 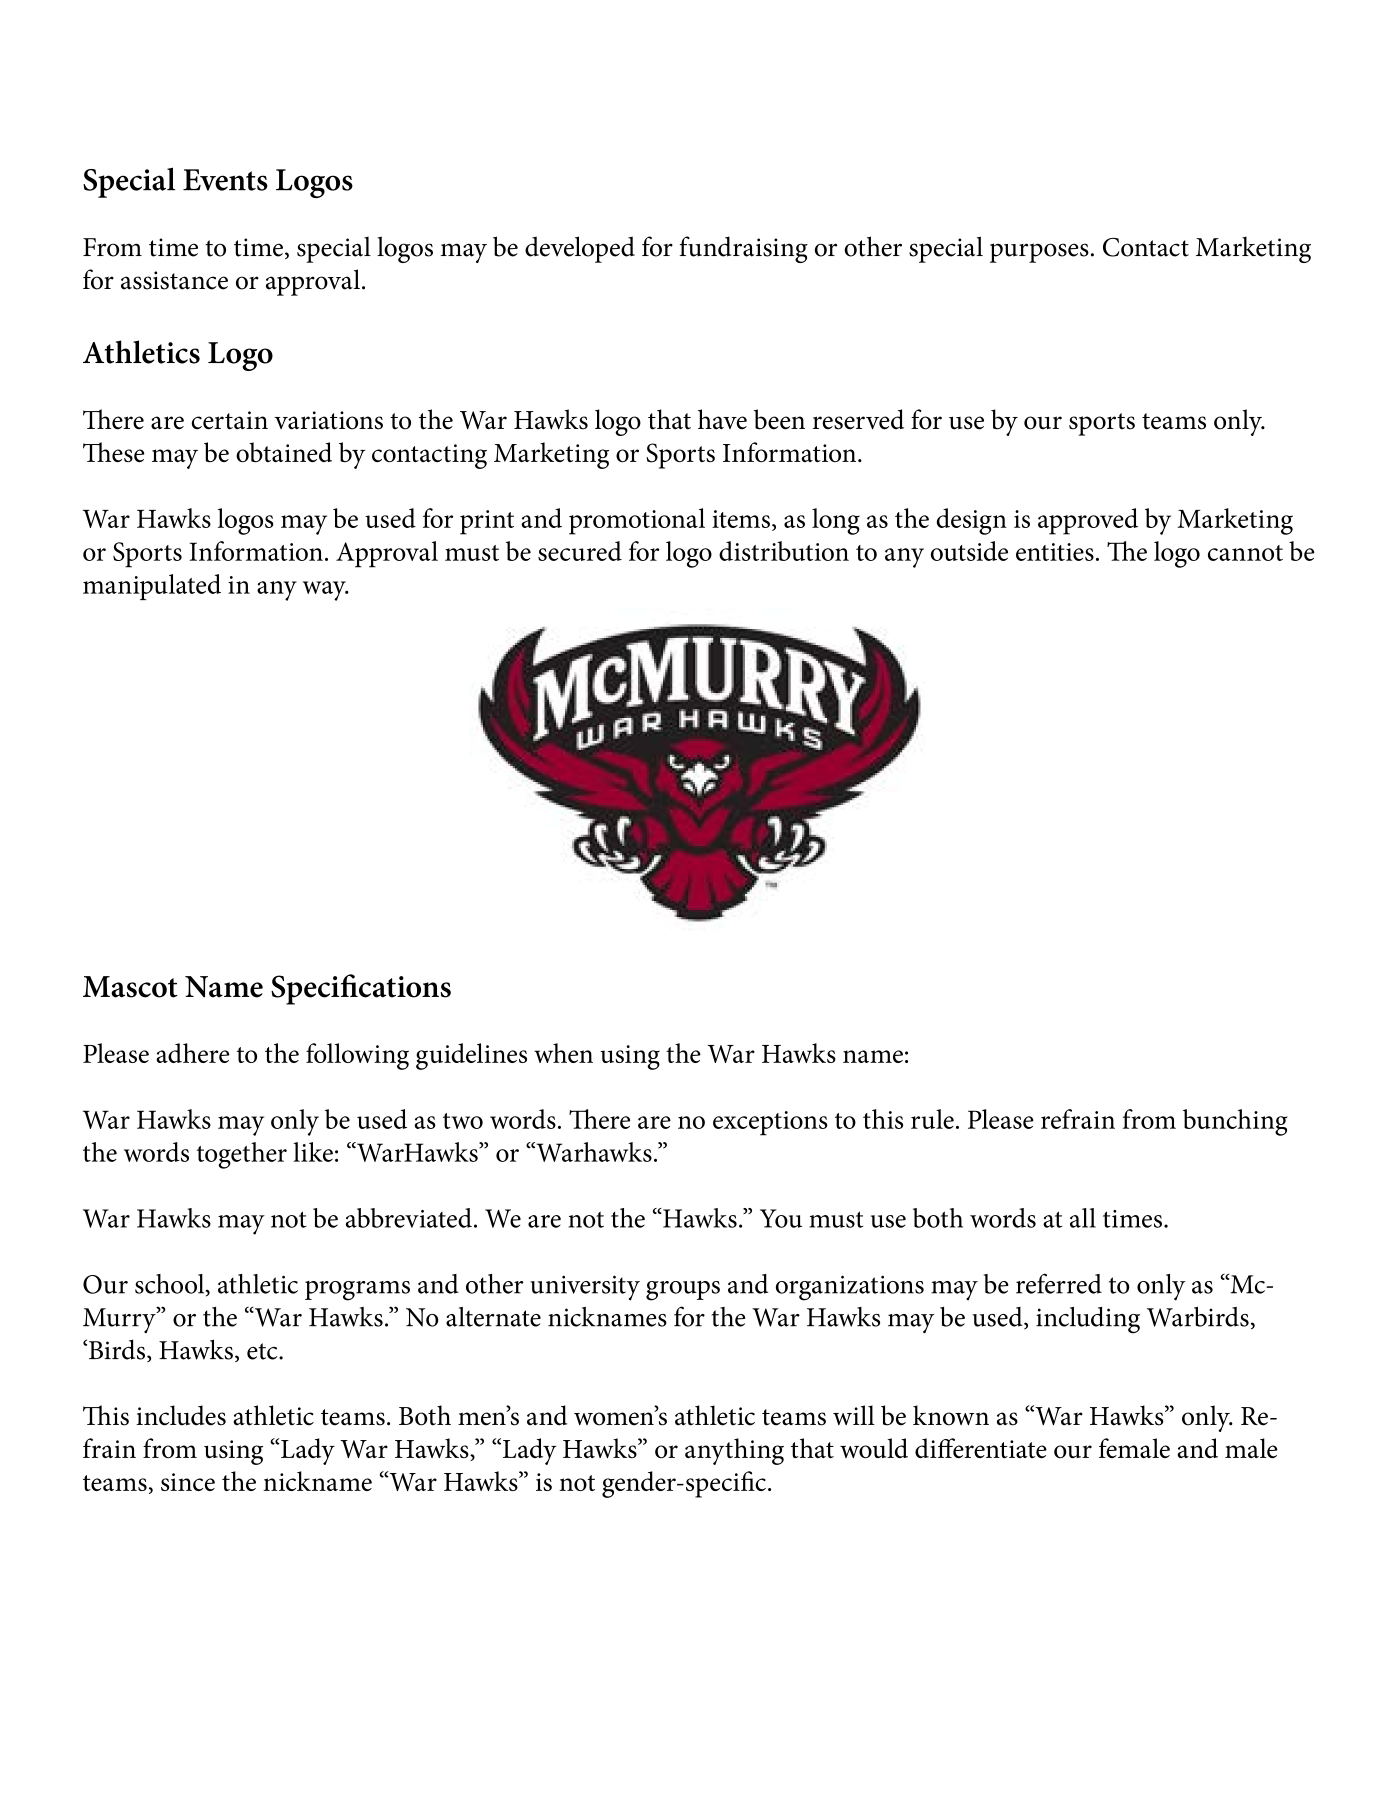 I want to click on purposes, so click(x=1039, y=253).
